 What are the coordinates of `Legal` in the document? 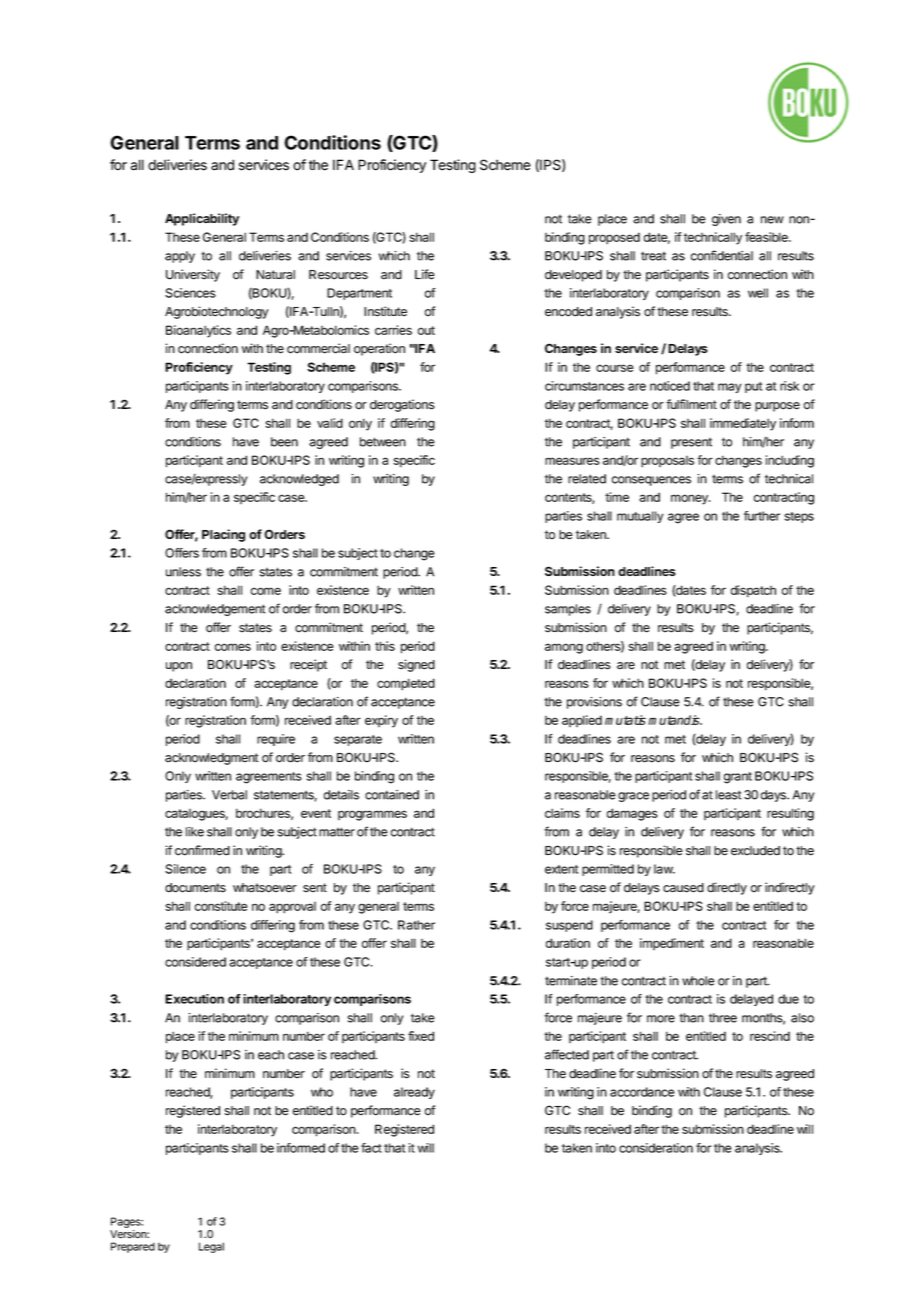 It's located at (211, 1247).
